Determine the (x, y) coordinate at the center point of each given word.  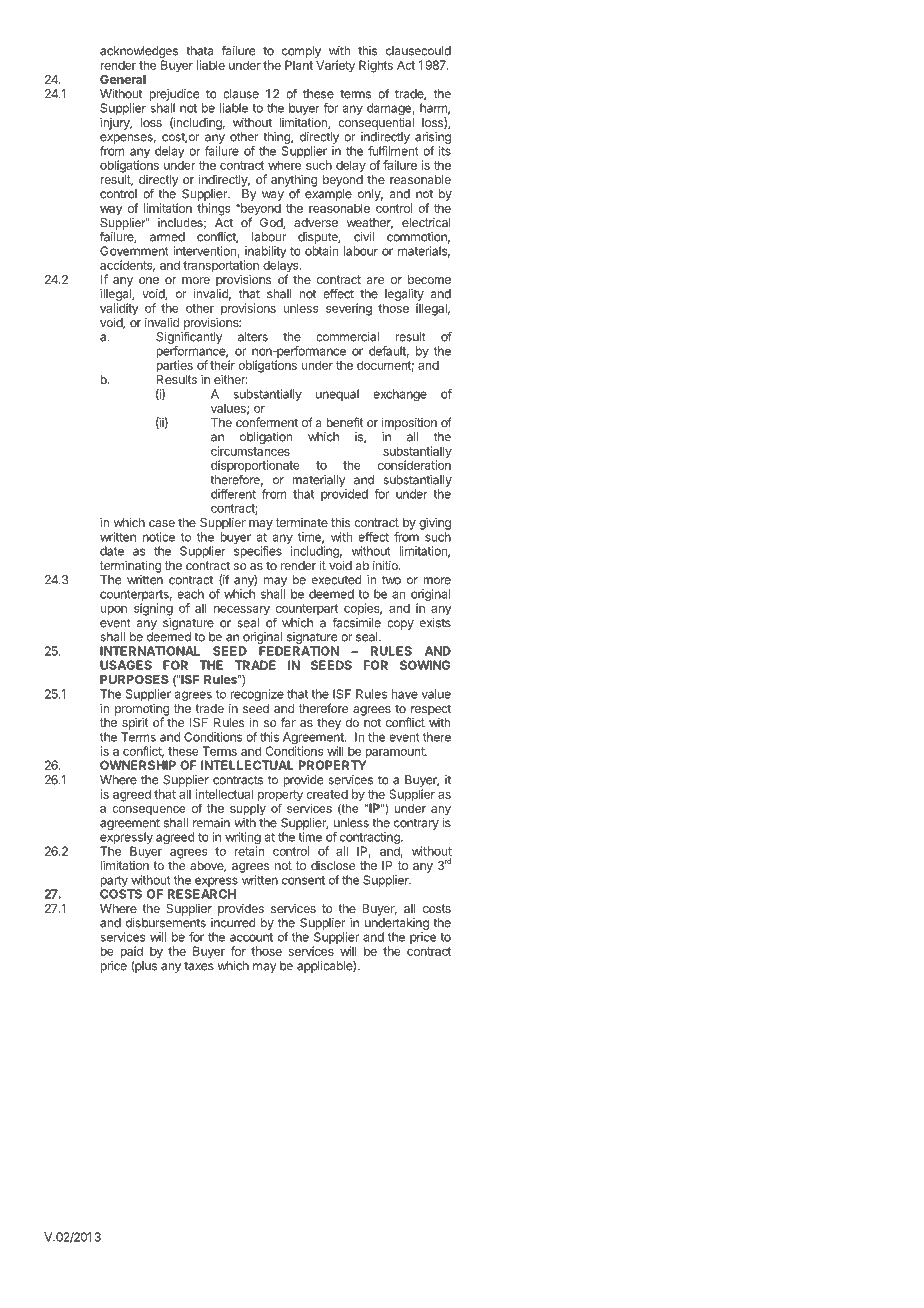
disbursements (166, 923)
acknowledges (139, 53)
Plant (299, 65)
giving (435, 523)
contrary (416, 824)
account (251, 937)
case (162, 523)
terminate (302, 522)
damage (390, 110)
